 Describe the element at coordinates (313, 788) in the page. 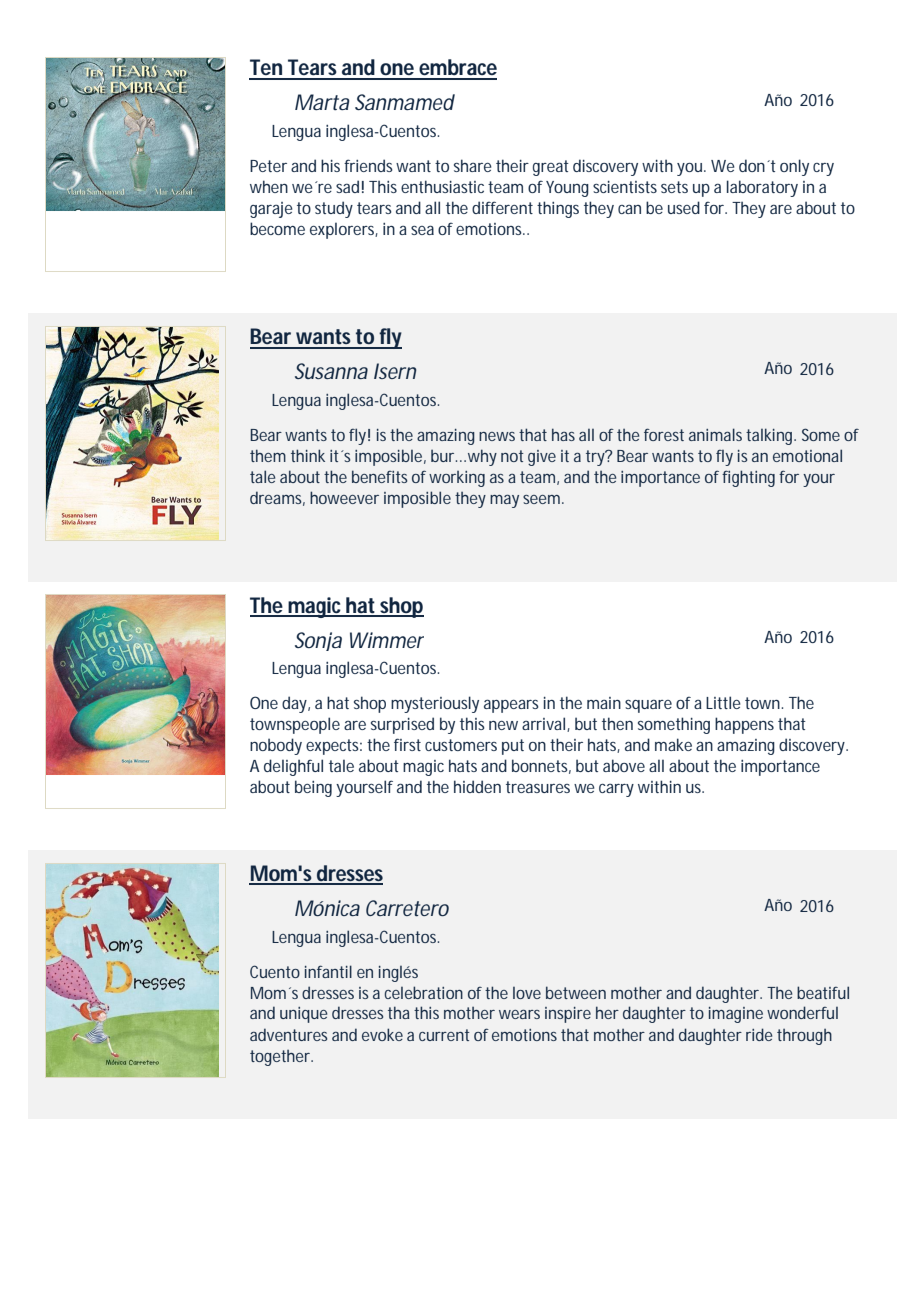

I see `being` at that location.
